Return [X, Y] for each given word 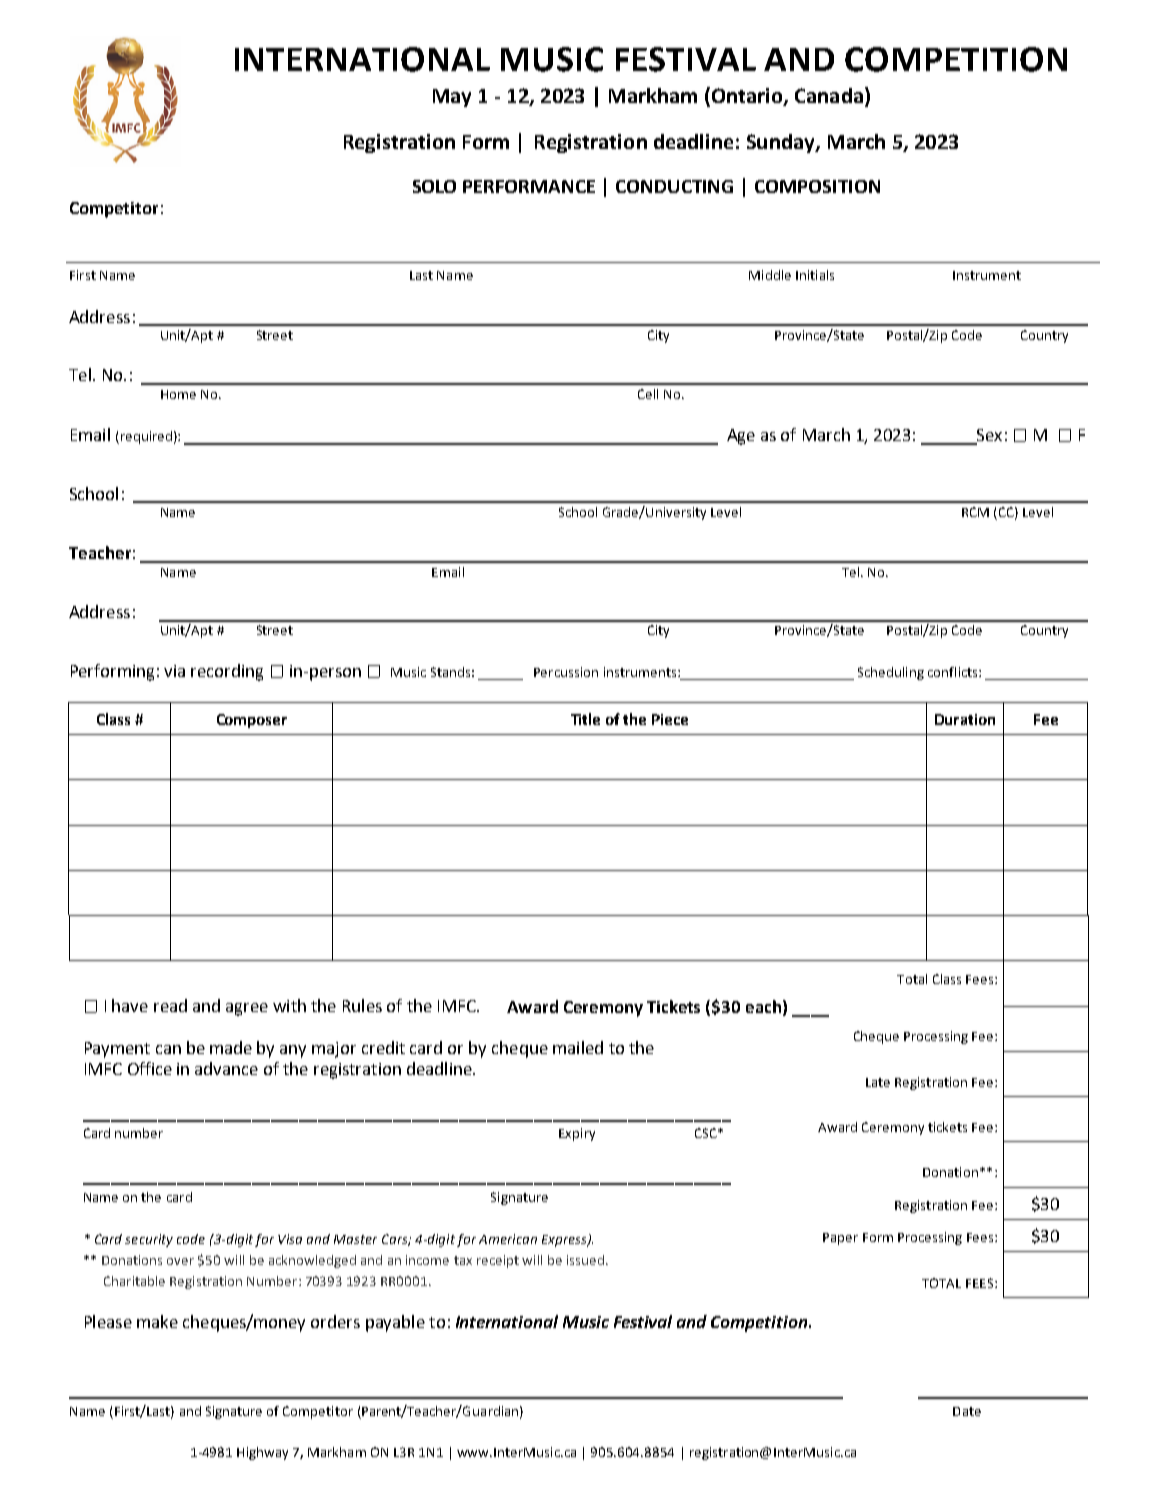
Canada [829, 95]
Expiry [577, 1134]
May [452, 98]
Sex [989, 435]
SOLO [434, 186]
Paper [840, 1239]
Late [878, 1082]
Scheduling [891, 673]
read [170, 1005]
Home [178, 394]
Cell [648, 394]
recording [227, 672]
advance [226, 1068]
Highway [262, 1453]
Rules [362, 1005]
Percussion [566, 672]
